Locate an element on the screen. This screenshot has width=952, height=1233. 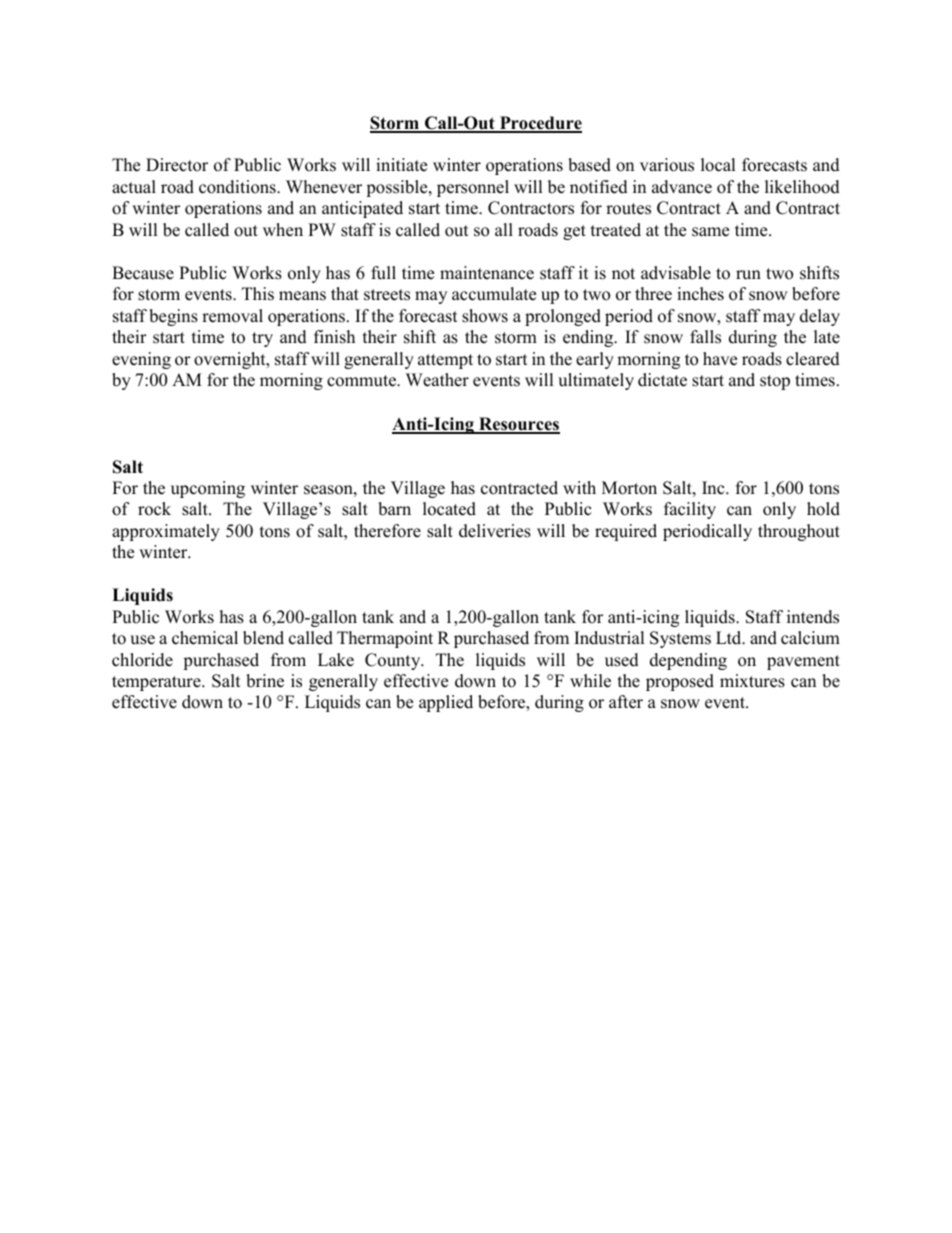
local is located at coordinates (718, 165).
